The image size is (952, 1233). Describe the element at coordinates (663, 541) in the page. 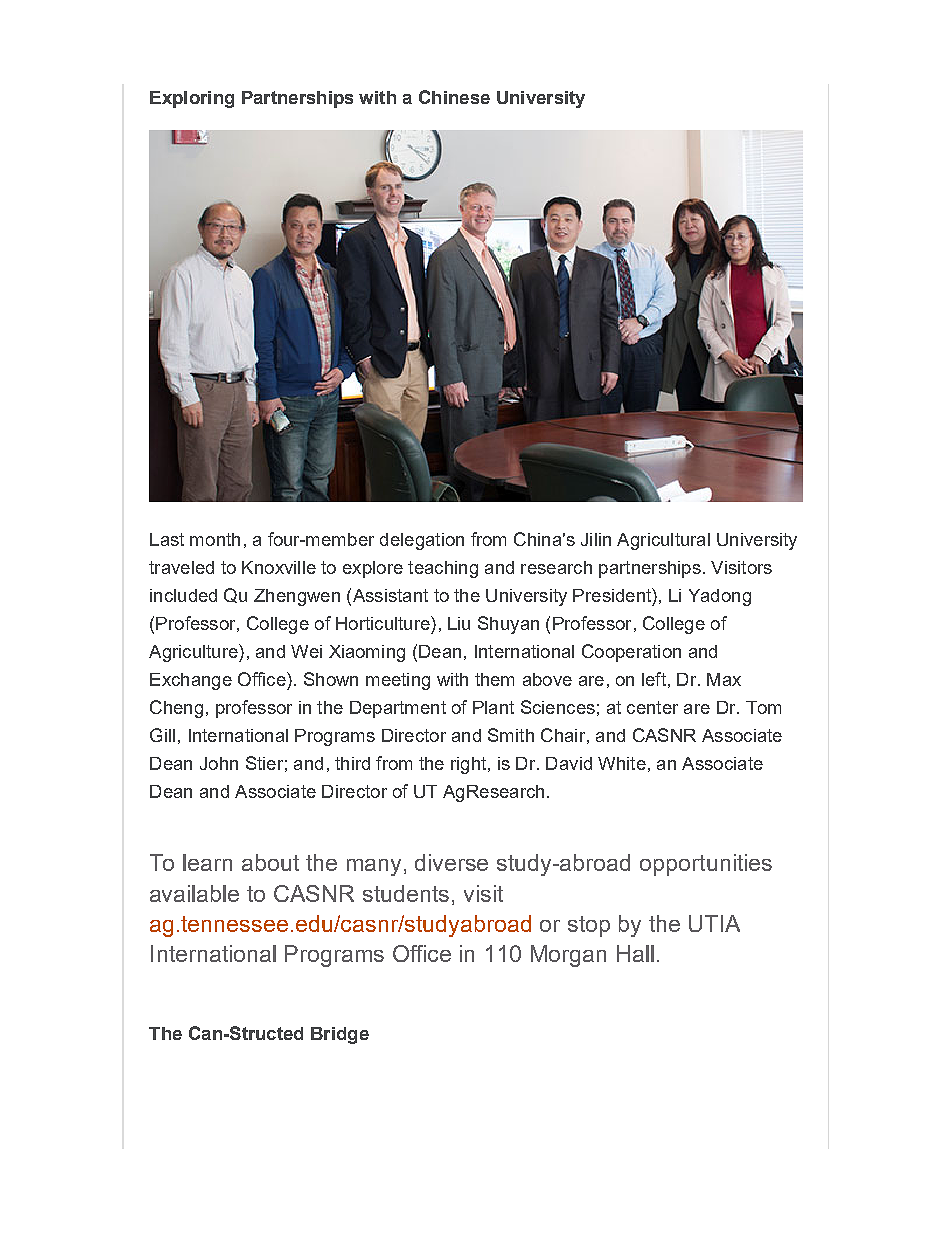

I see `Agricultural` at that location.
